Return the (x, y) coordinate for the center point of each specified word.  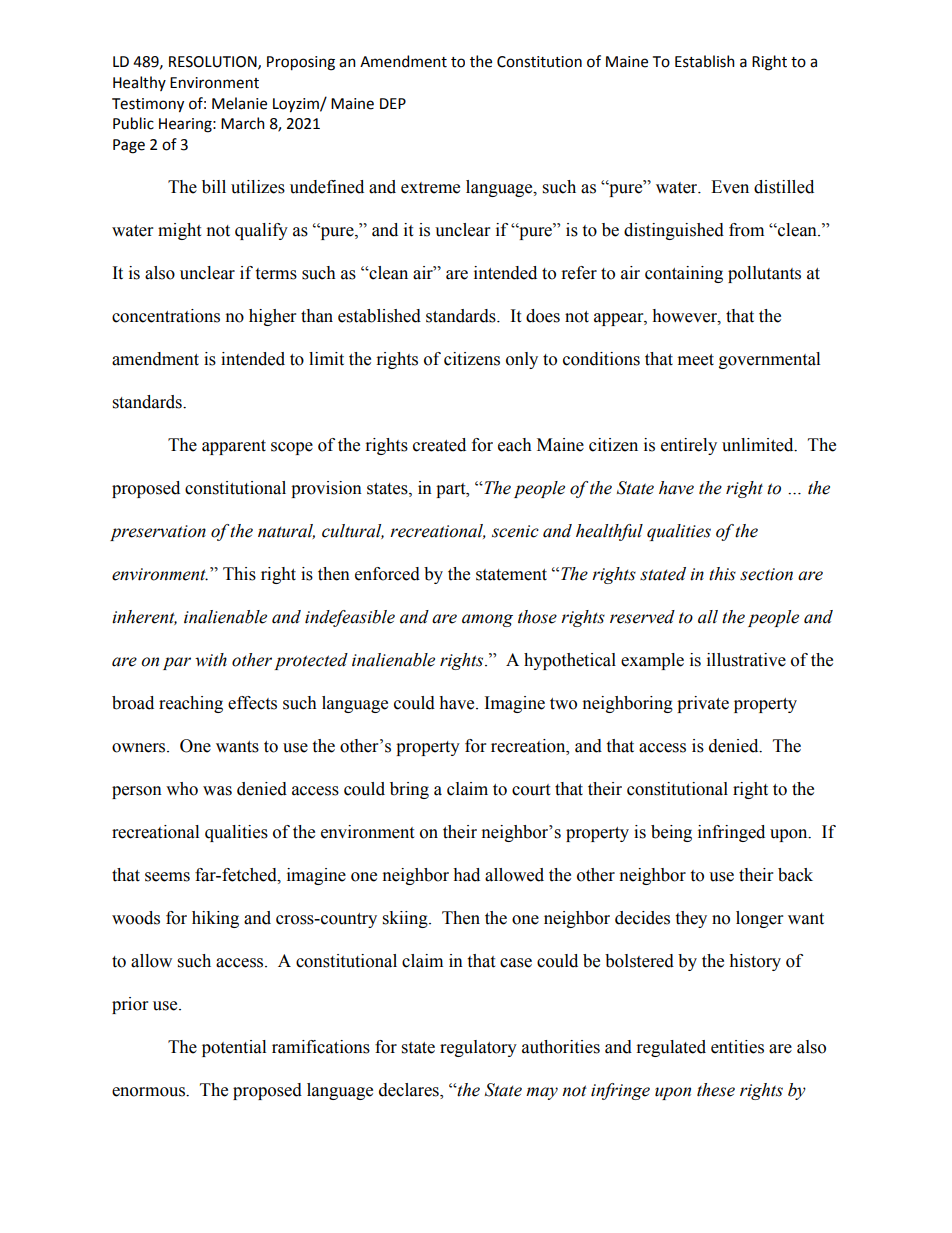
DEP (393, 103)
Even (730, 187)
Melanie (239, 103)
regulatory (478, 1048)
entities (737, 1047)
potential (234, 1048)
